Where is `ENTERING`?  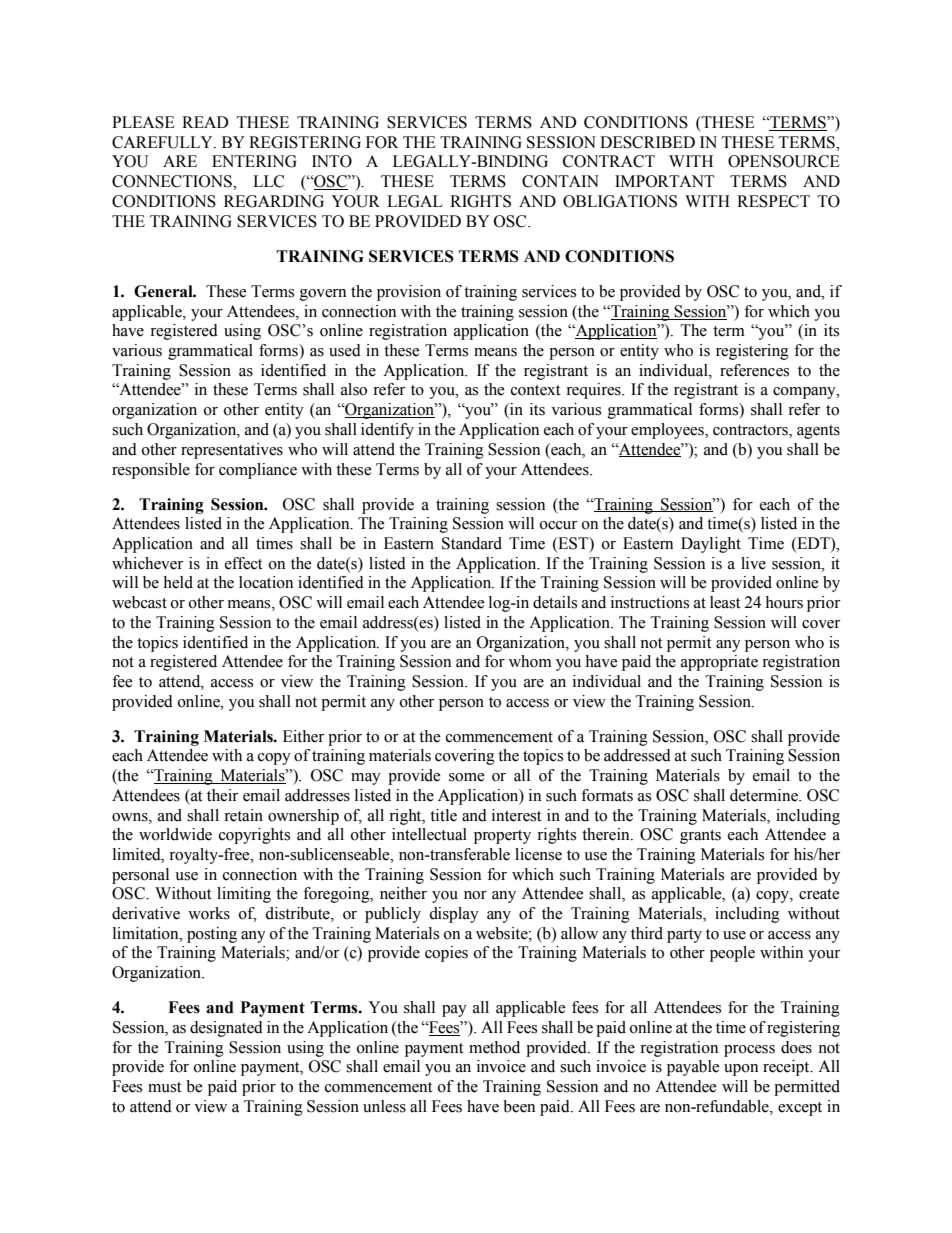 ENTERING is located at coordinates (254, 161).
